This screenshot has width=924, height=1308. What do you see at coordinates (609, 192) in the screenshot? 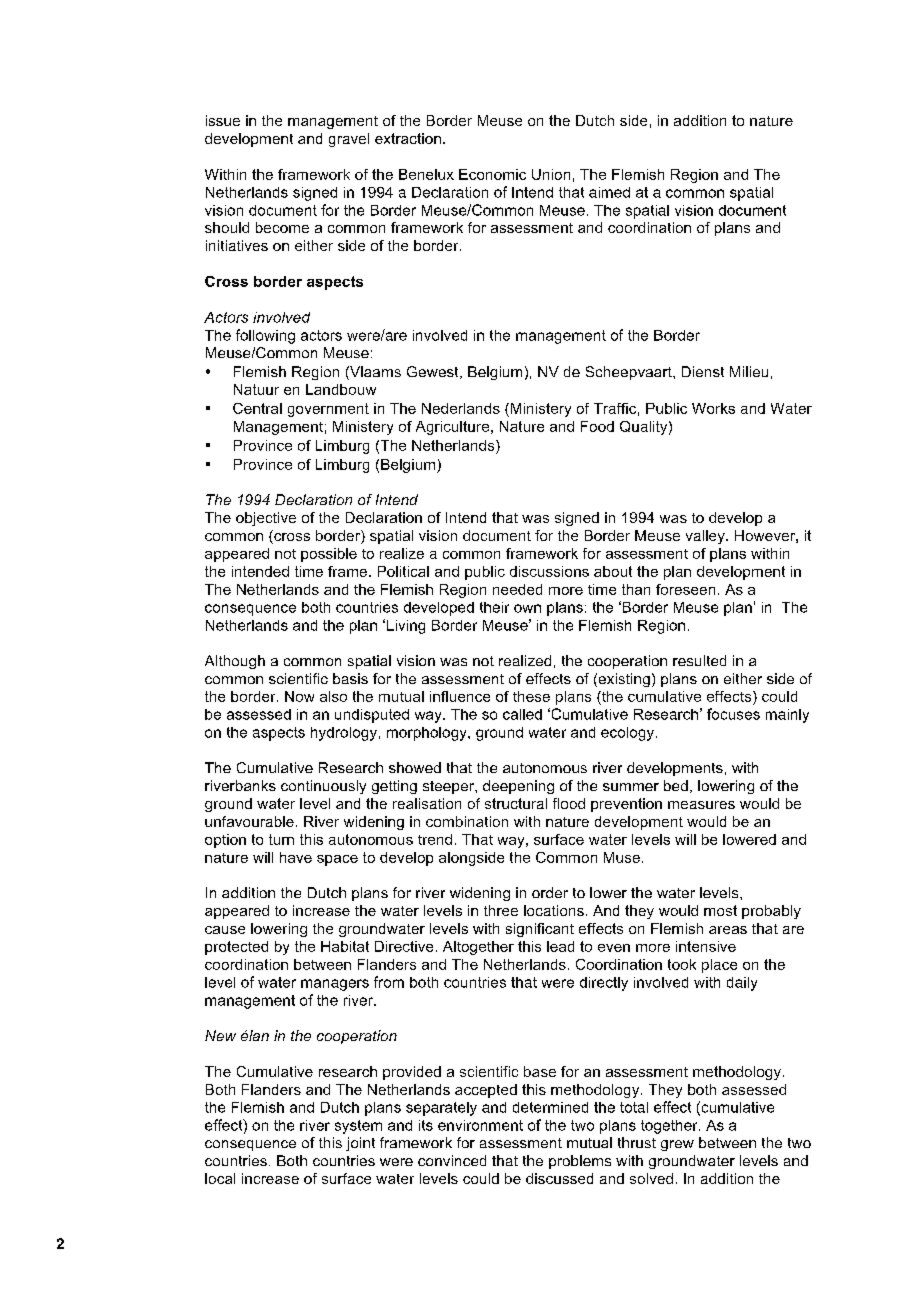
I see `aimed` at bounding box center [609, 192].
